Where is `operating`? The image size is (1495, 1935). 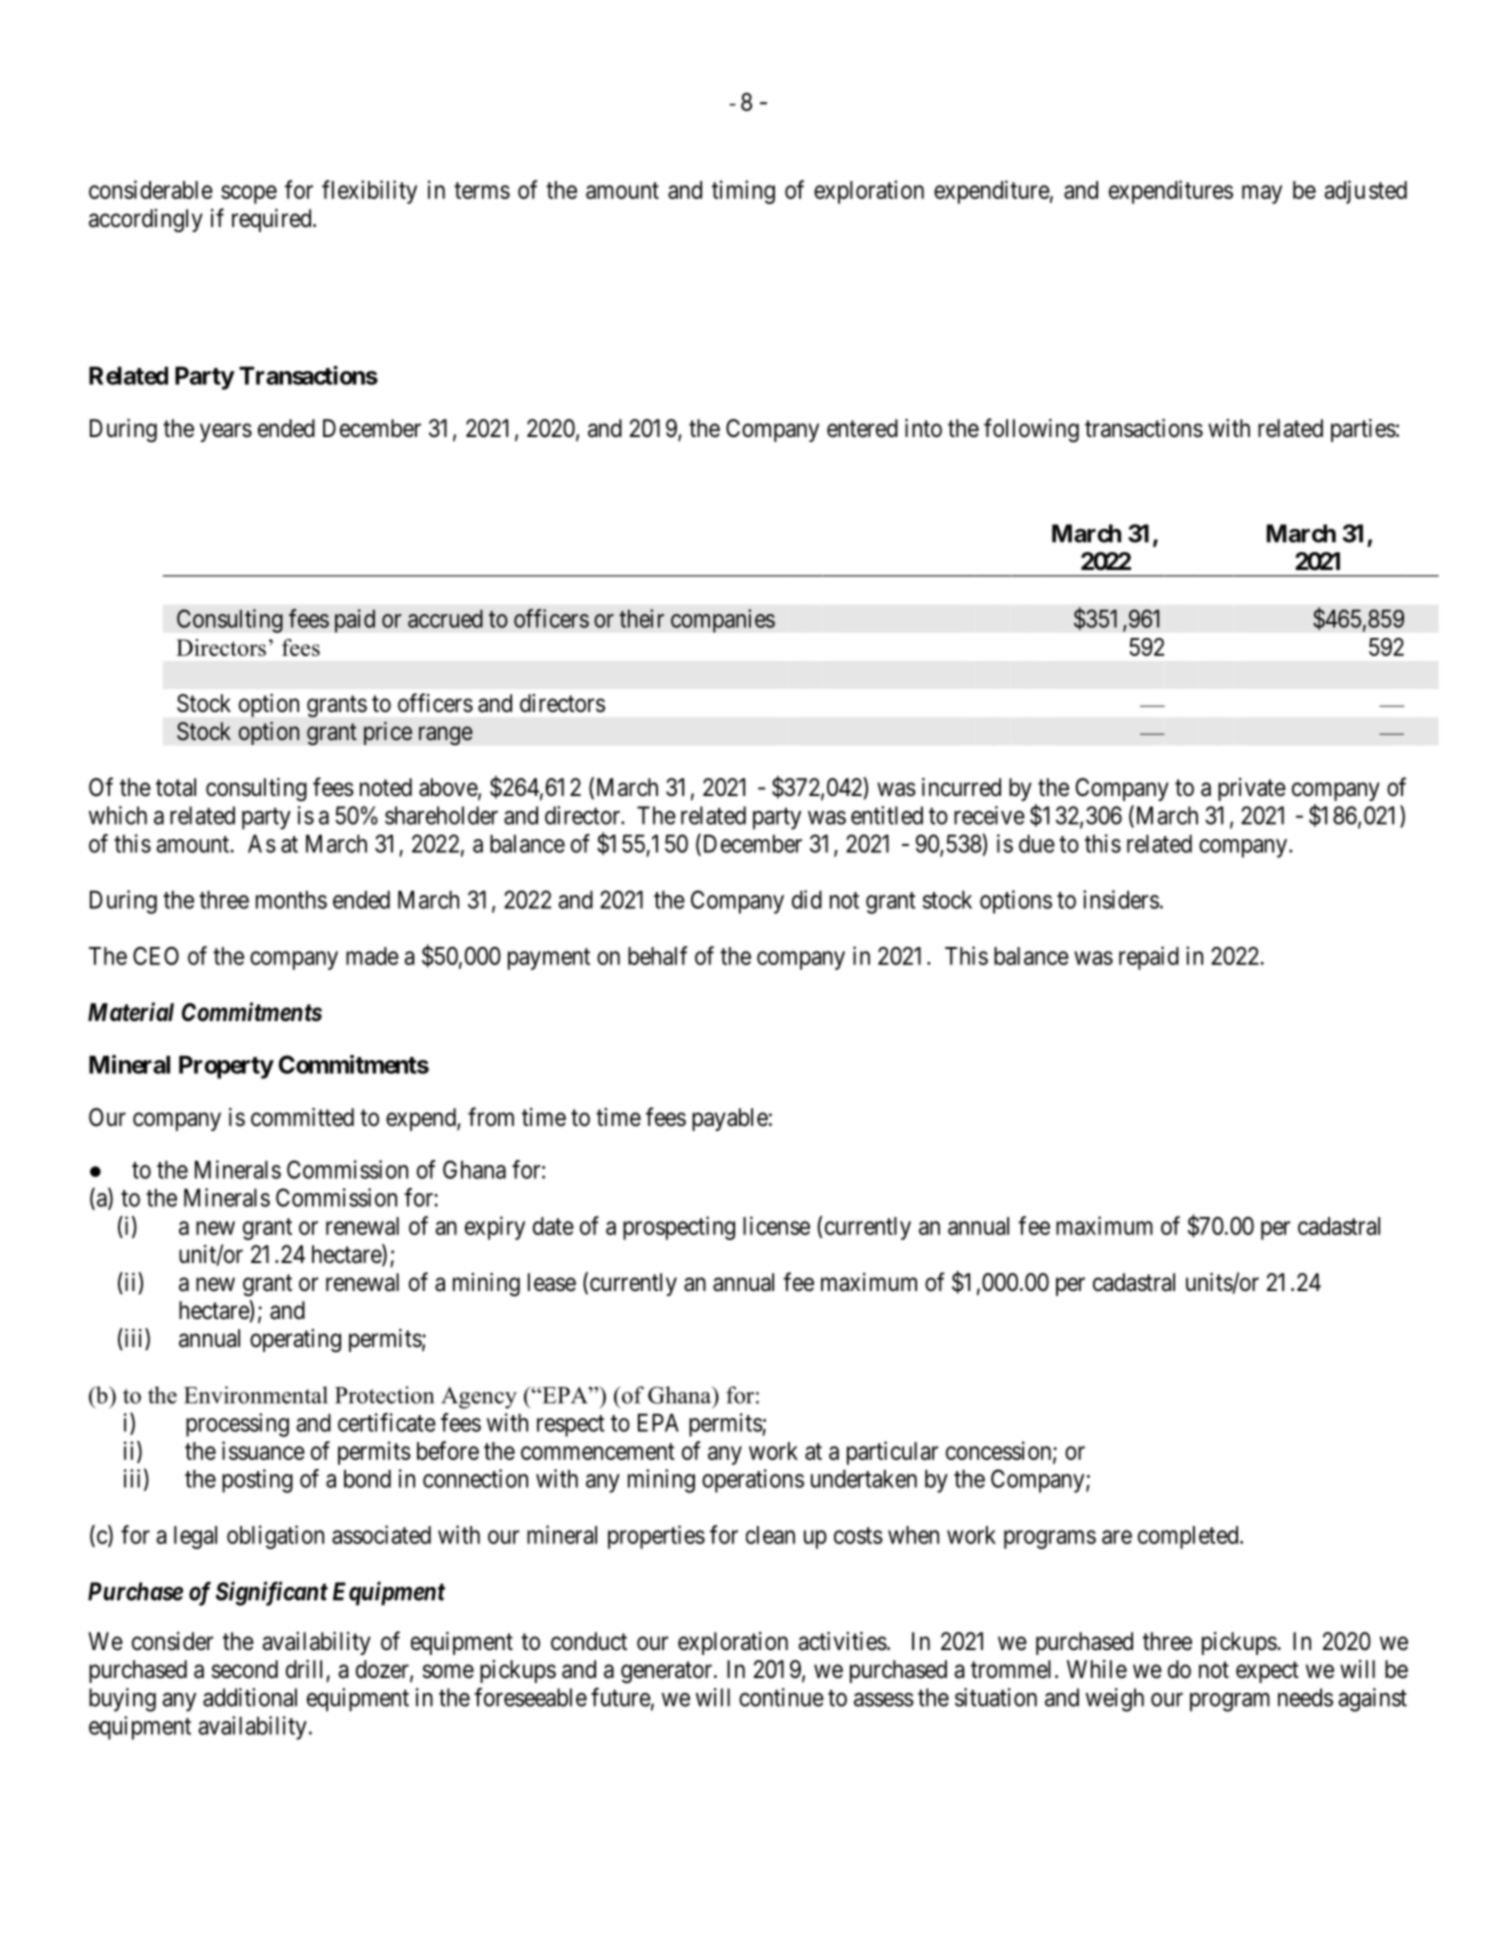
operating is located at coordinates (295, 1341).
